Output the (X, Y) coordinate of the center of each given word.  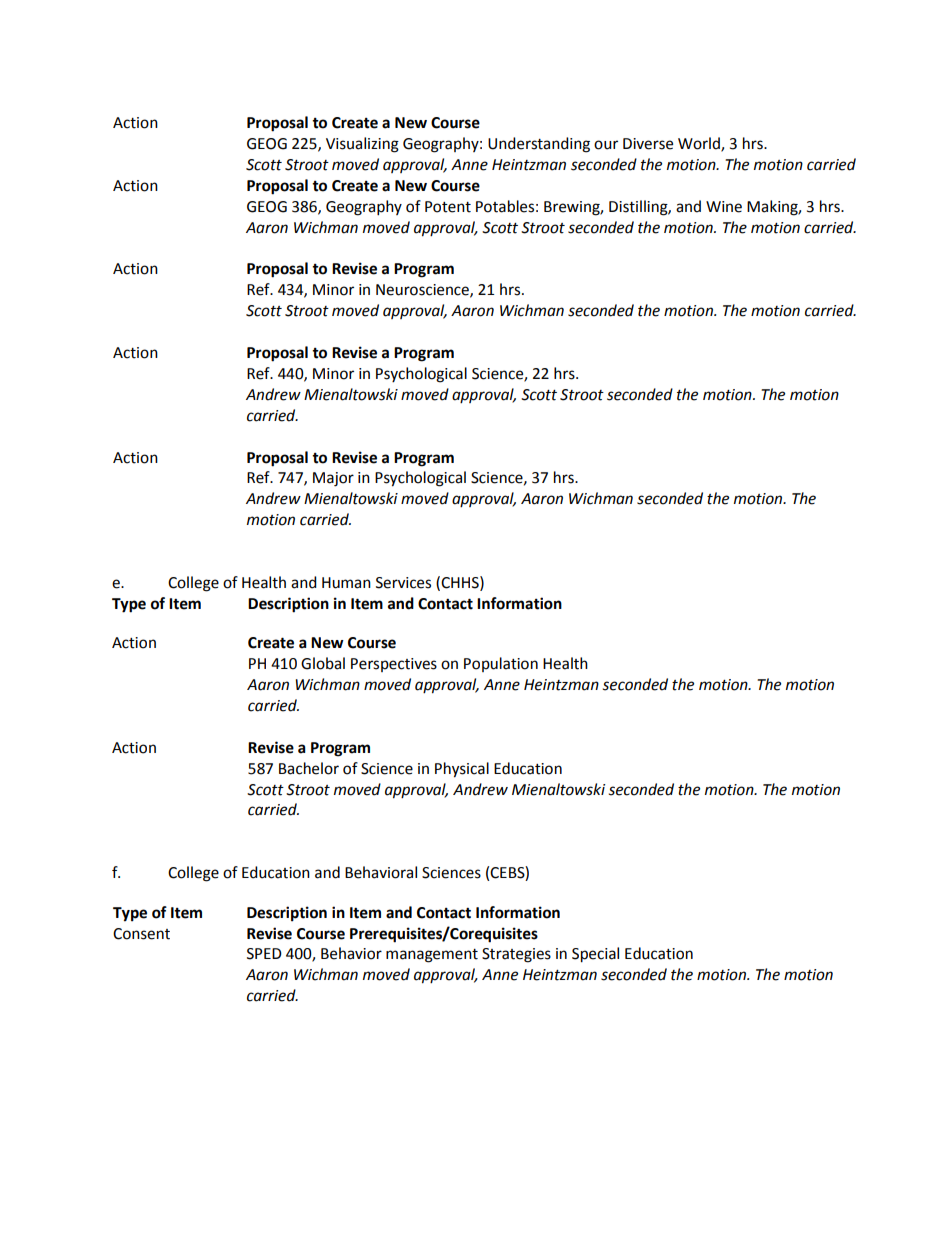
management (432, 956)
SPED (264, 954)
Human (346, 583)
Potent (448, 207)
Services (403, 583)
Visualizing (362, 145)
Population (501, 664)
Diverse (648, 144)
